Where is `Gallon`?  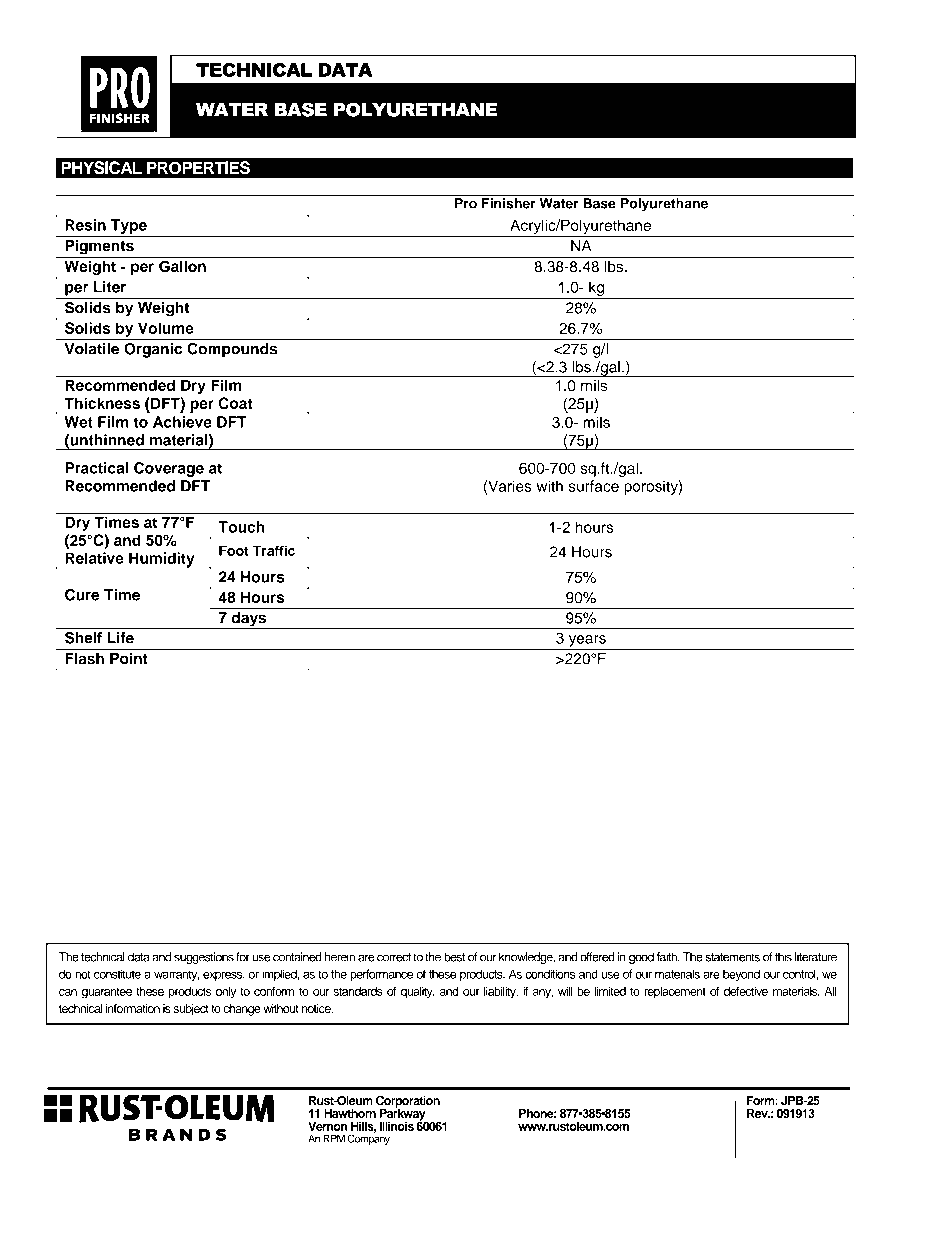 Gallon is located at coordinates (182, 266).
